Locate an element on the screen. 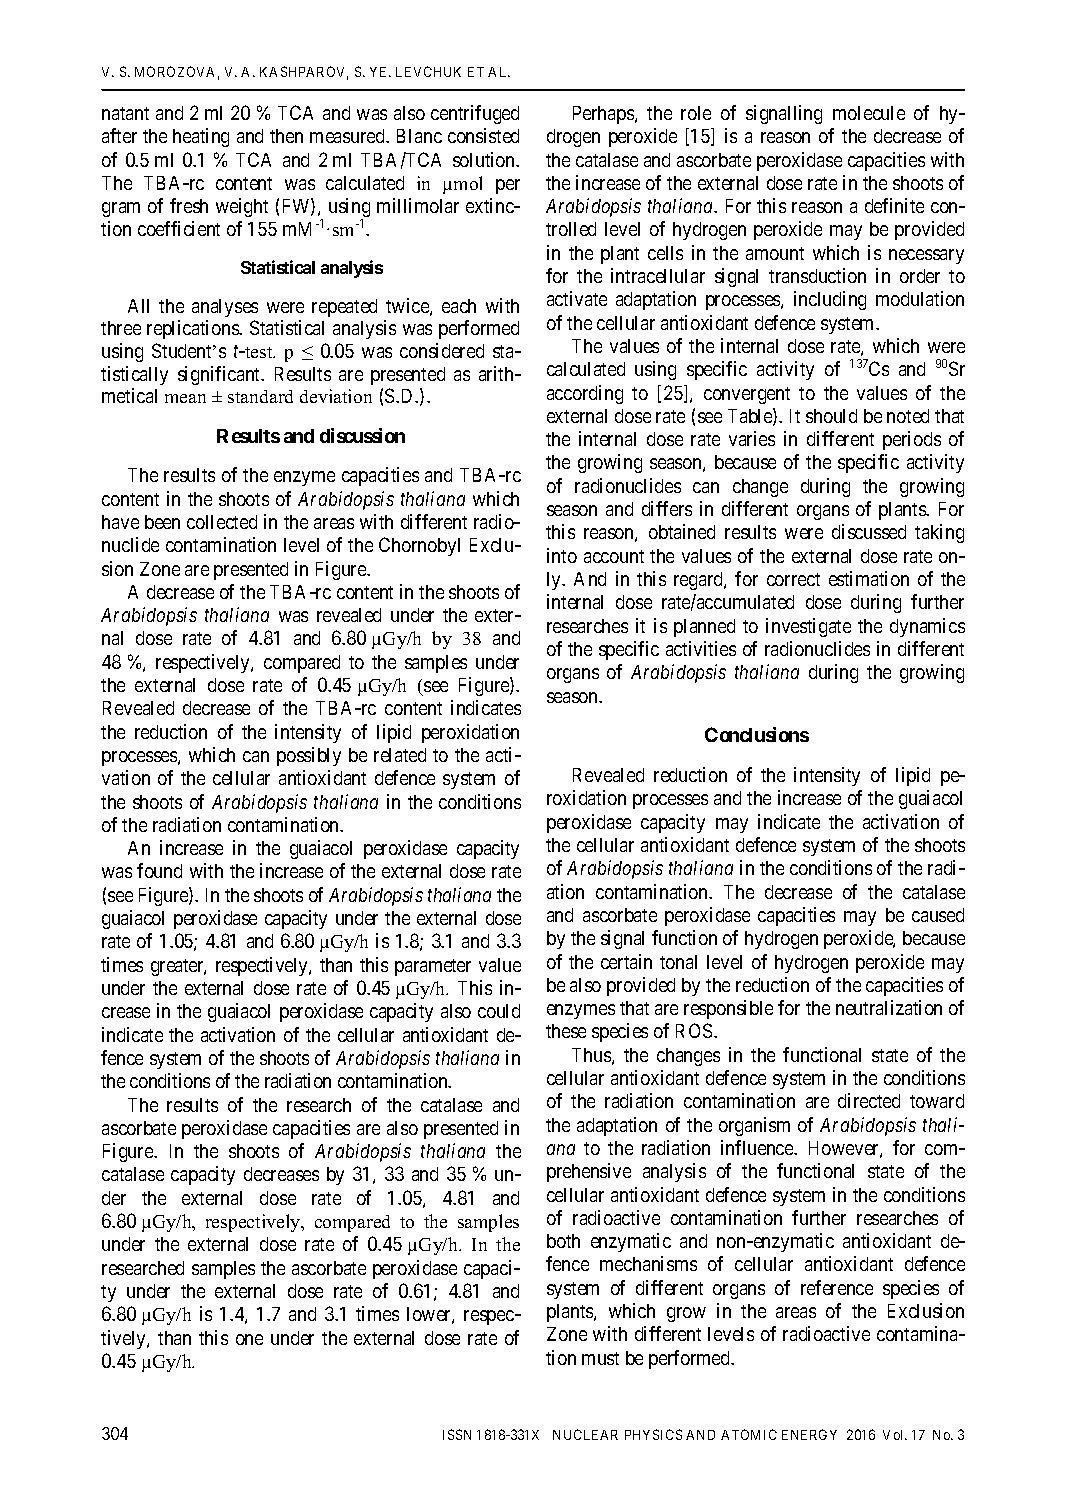 This screenshot has width=1067, height=1509. related is located at coordinates (400, 755).
